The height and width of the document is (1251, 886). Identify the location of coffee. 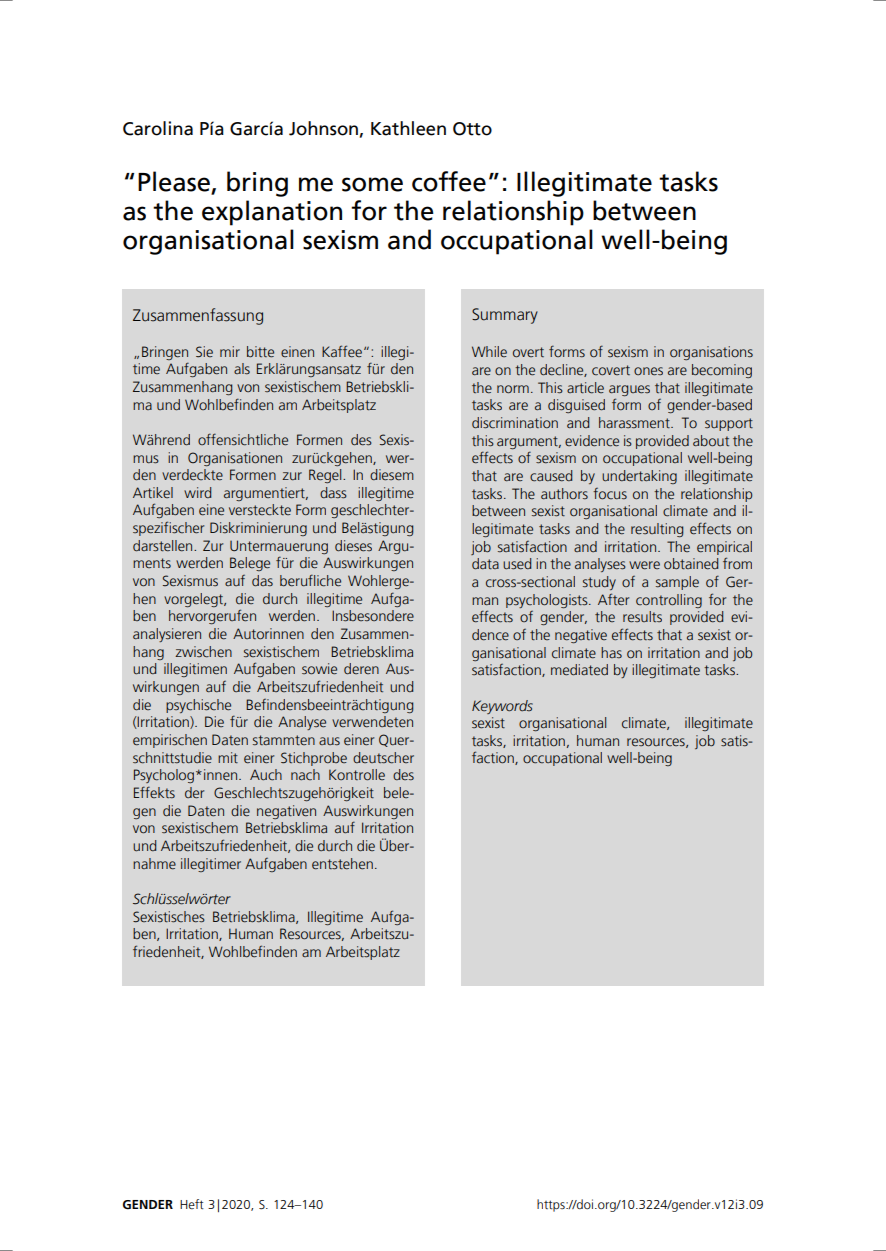
(449, 181).
